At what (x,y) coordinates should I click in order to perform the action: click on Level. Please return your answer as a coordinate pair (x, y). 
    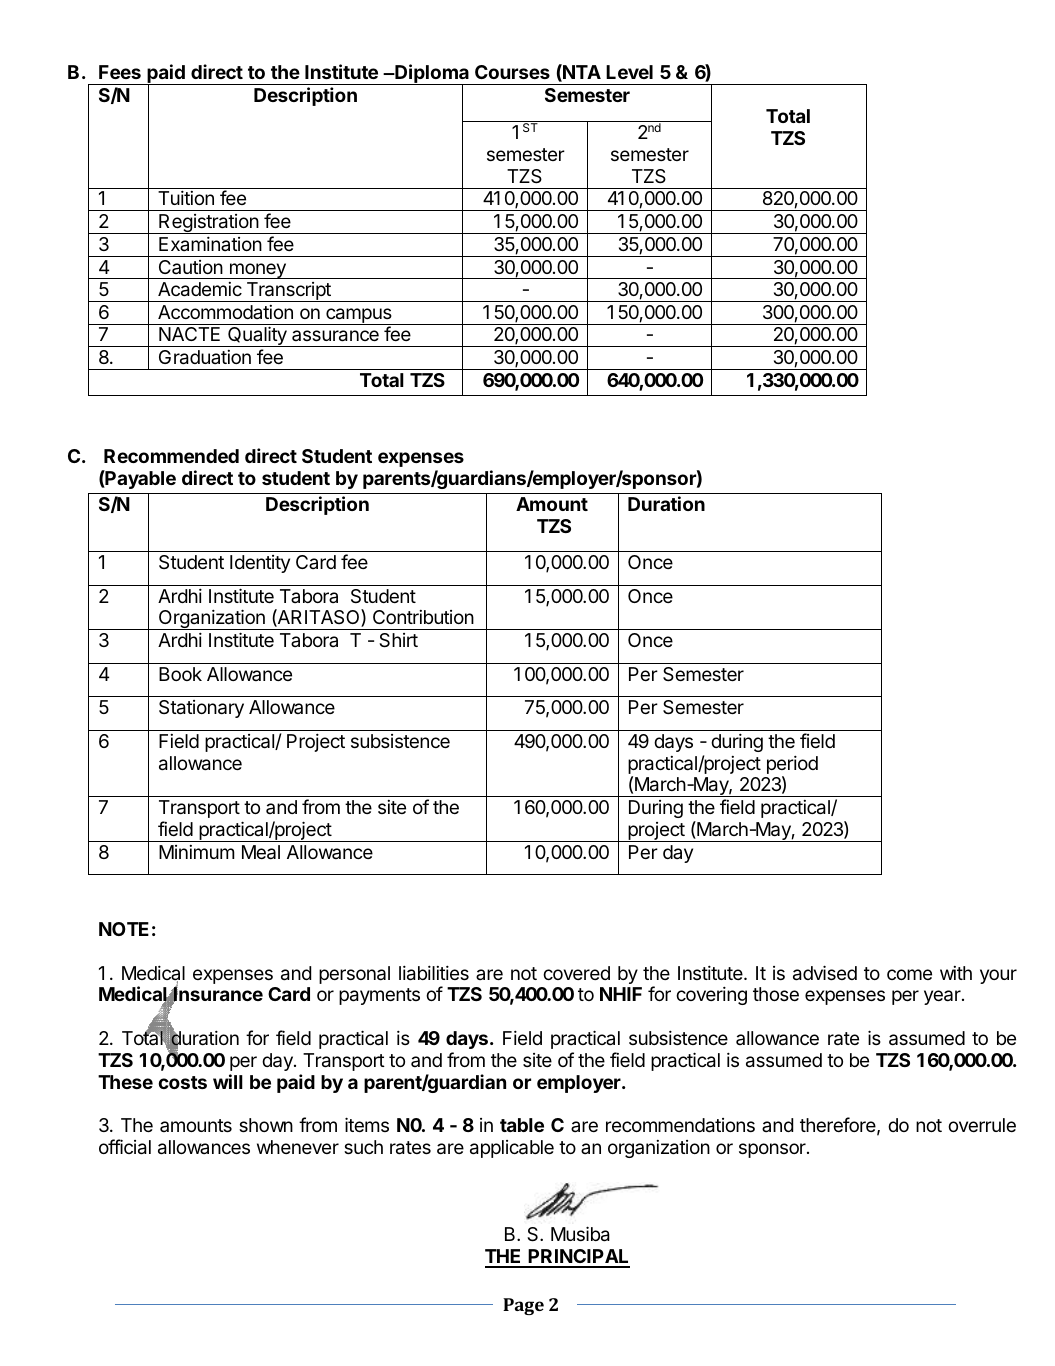
    Looking at the image, I should click on (629, 72).
